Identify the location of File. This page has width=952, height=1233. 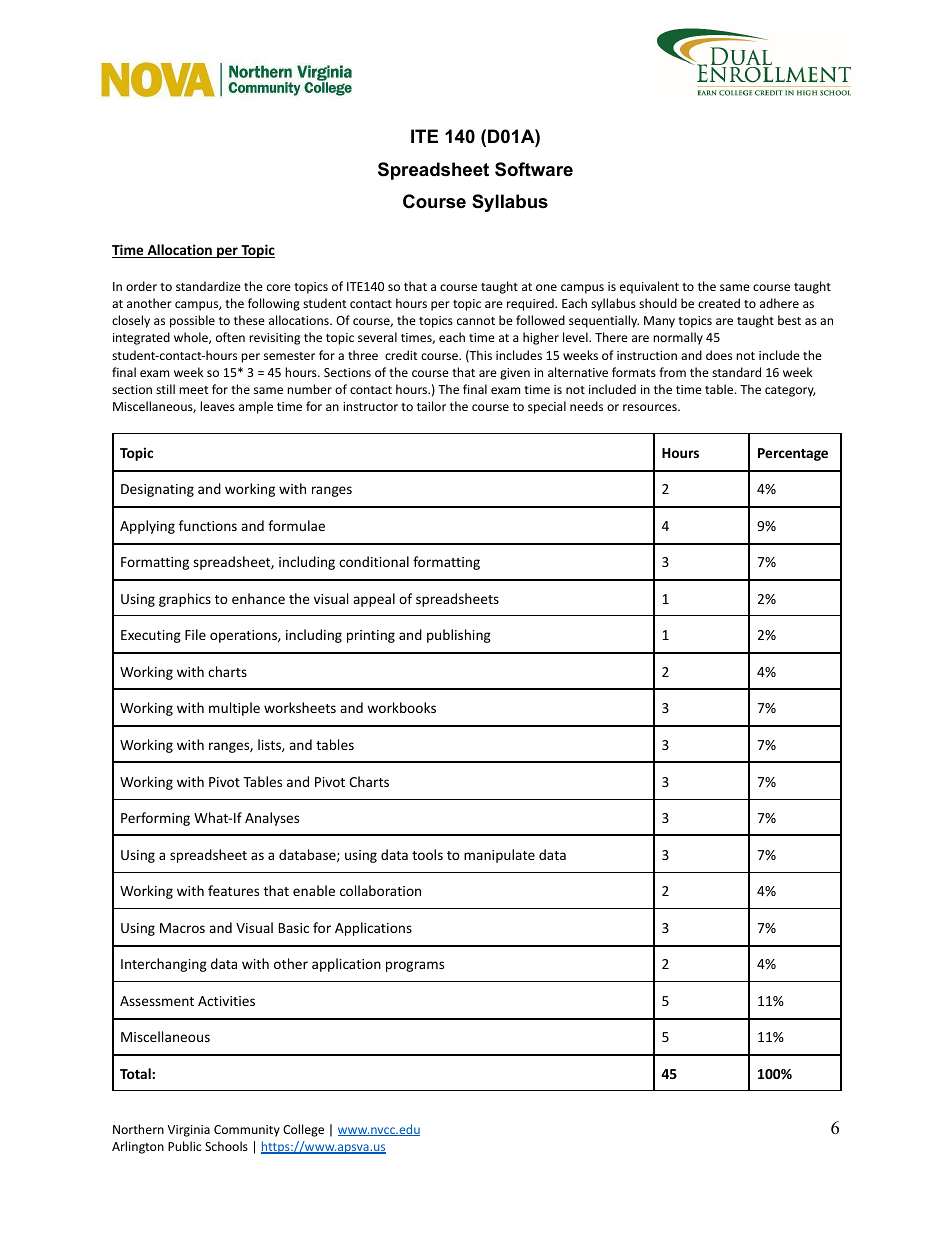
(195, 634).
